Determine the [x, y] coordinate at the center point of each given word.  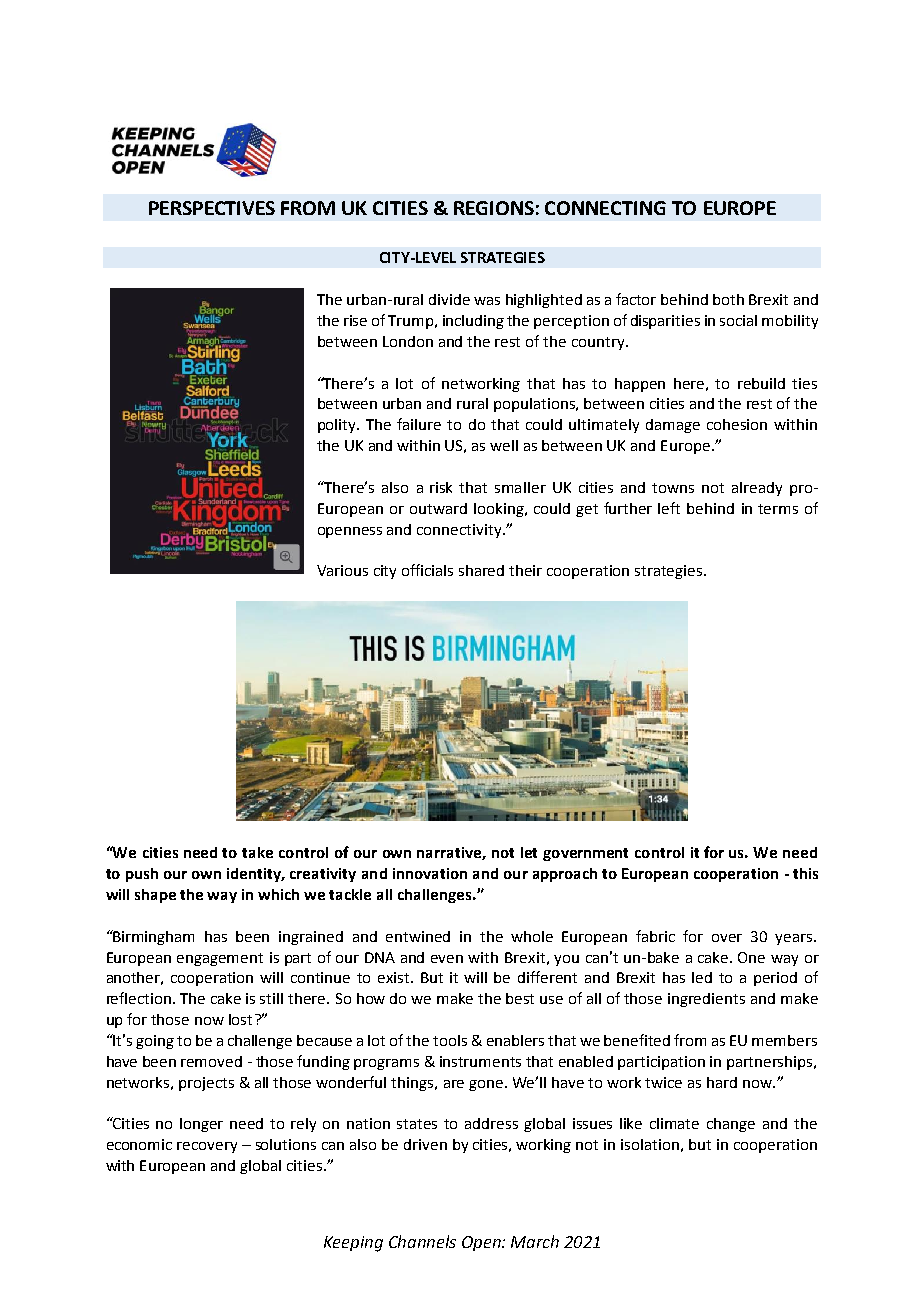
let [529, 852]
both [728, 299]
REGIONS [494, 208]
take [257, 852]
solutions [286, 1144]
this [805, 873]
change [731, 1125]
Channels [422, 1241]
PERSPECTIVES [212, 208]
